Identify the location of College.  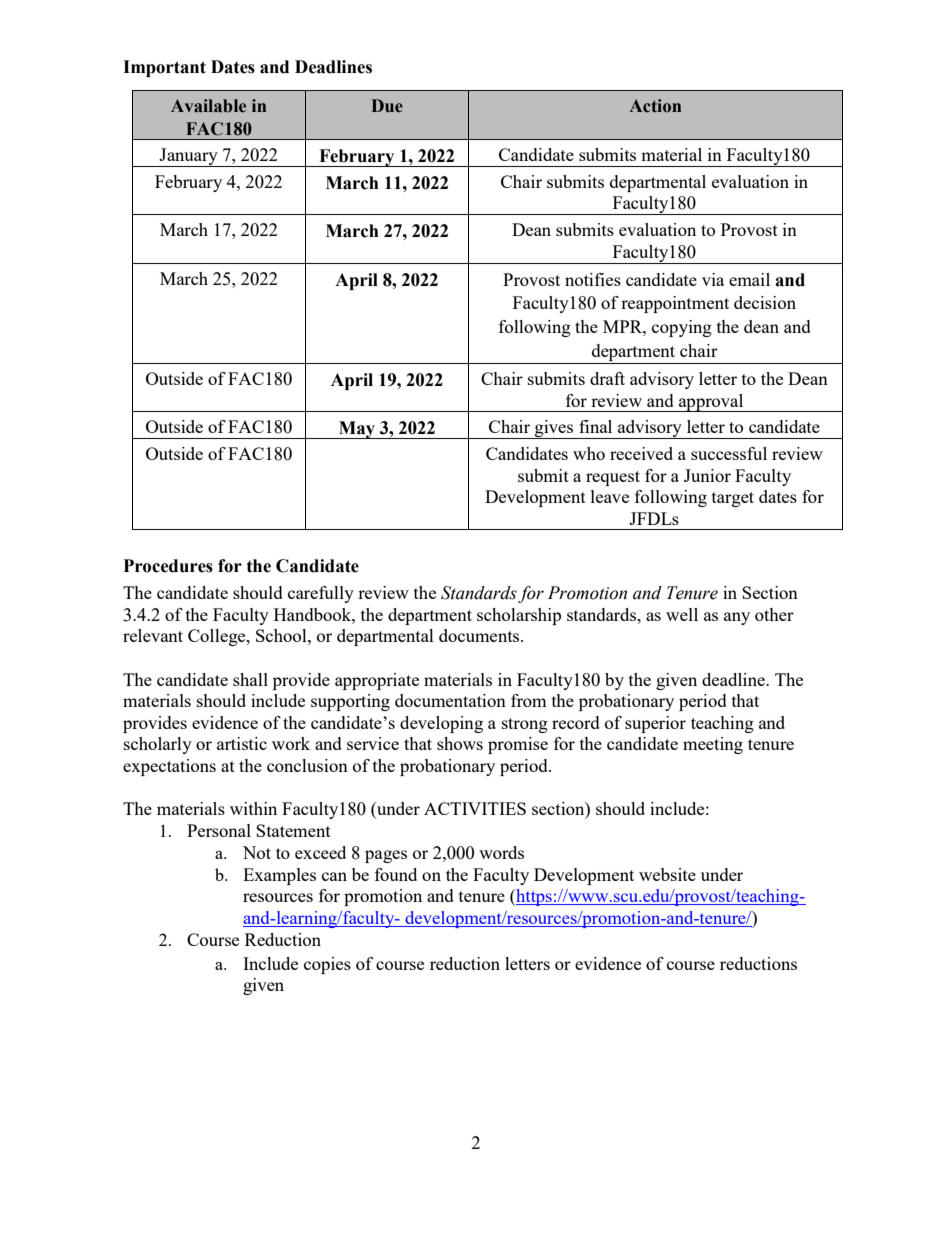
(218, 637).
